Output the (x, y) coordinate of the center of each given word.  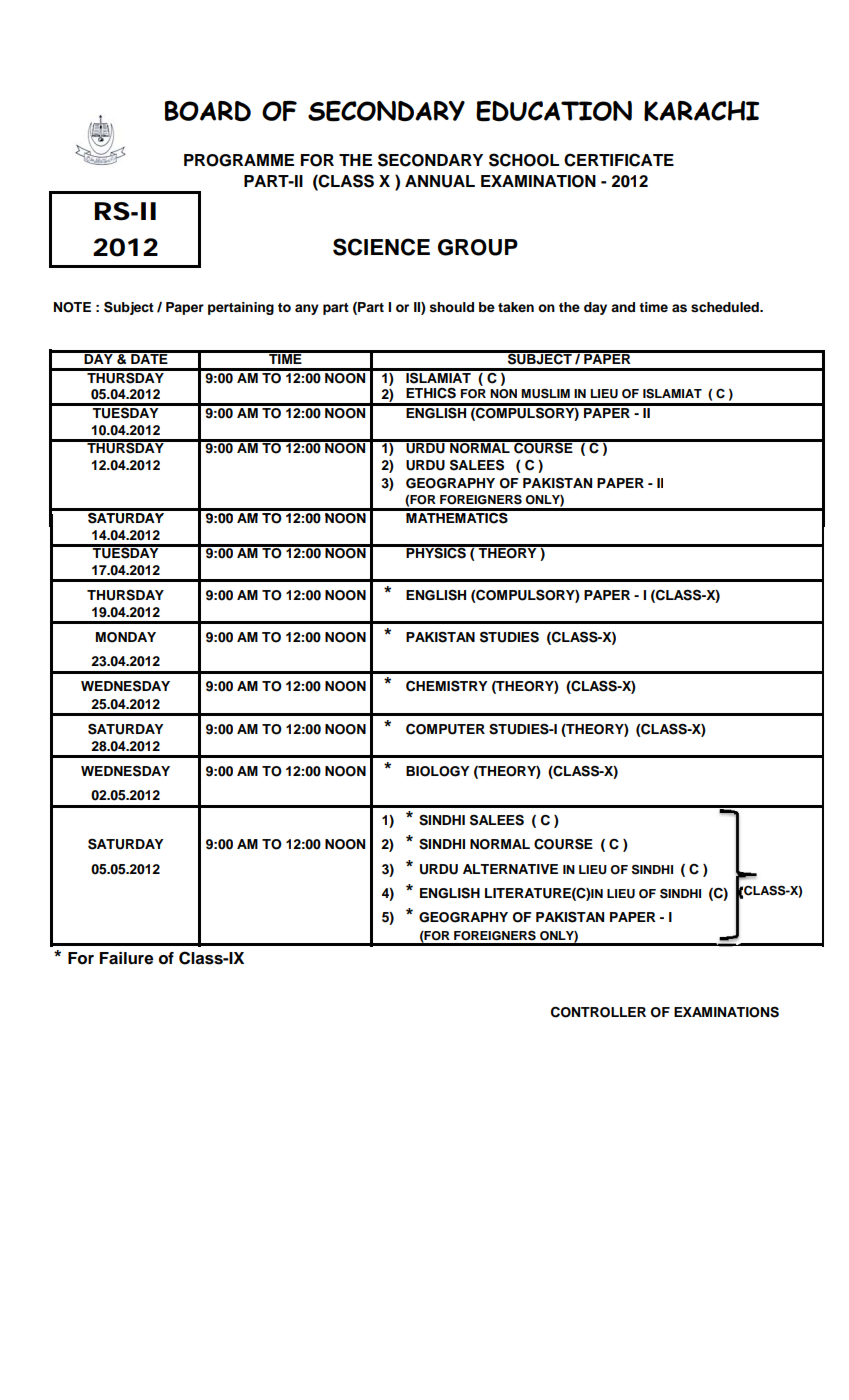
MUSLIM (545, 393)
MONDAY (126, 637)
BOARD (208, 111)
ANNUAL (440, 181)
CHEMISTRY (447, 686)
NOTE (72, 307)
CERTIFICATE (619, 160)
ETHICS (431, 393)
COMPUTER (445, 729)
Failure (127, 958)
